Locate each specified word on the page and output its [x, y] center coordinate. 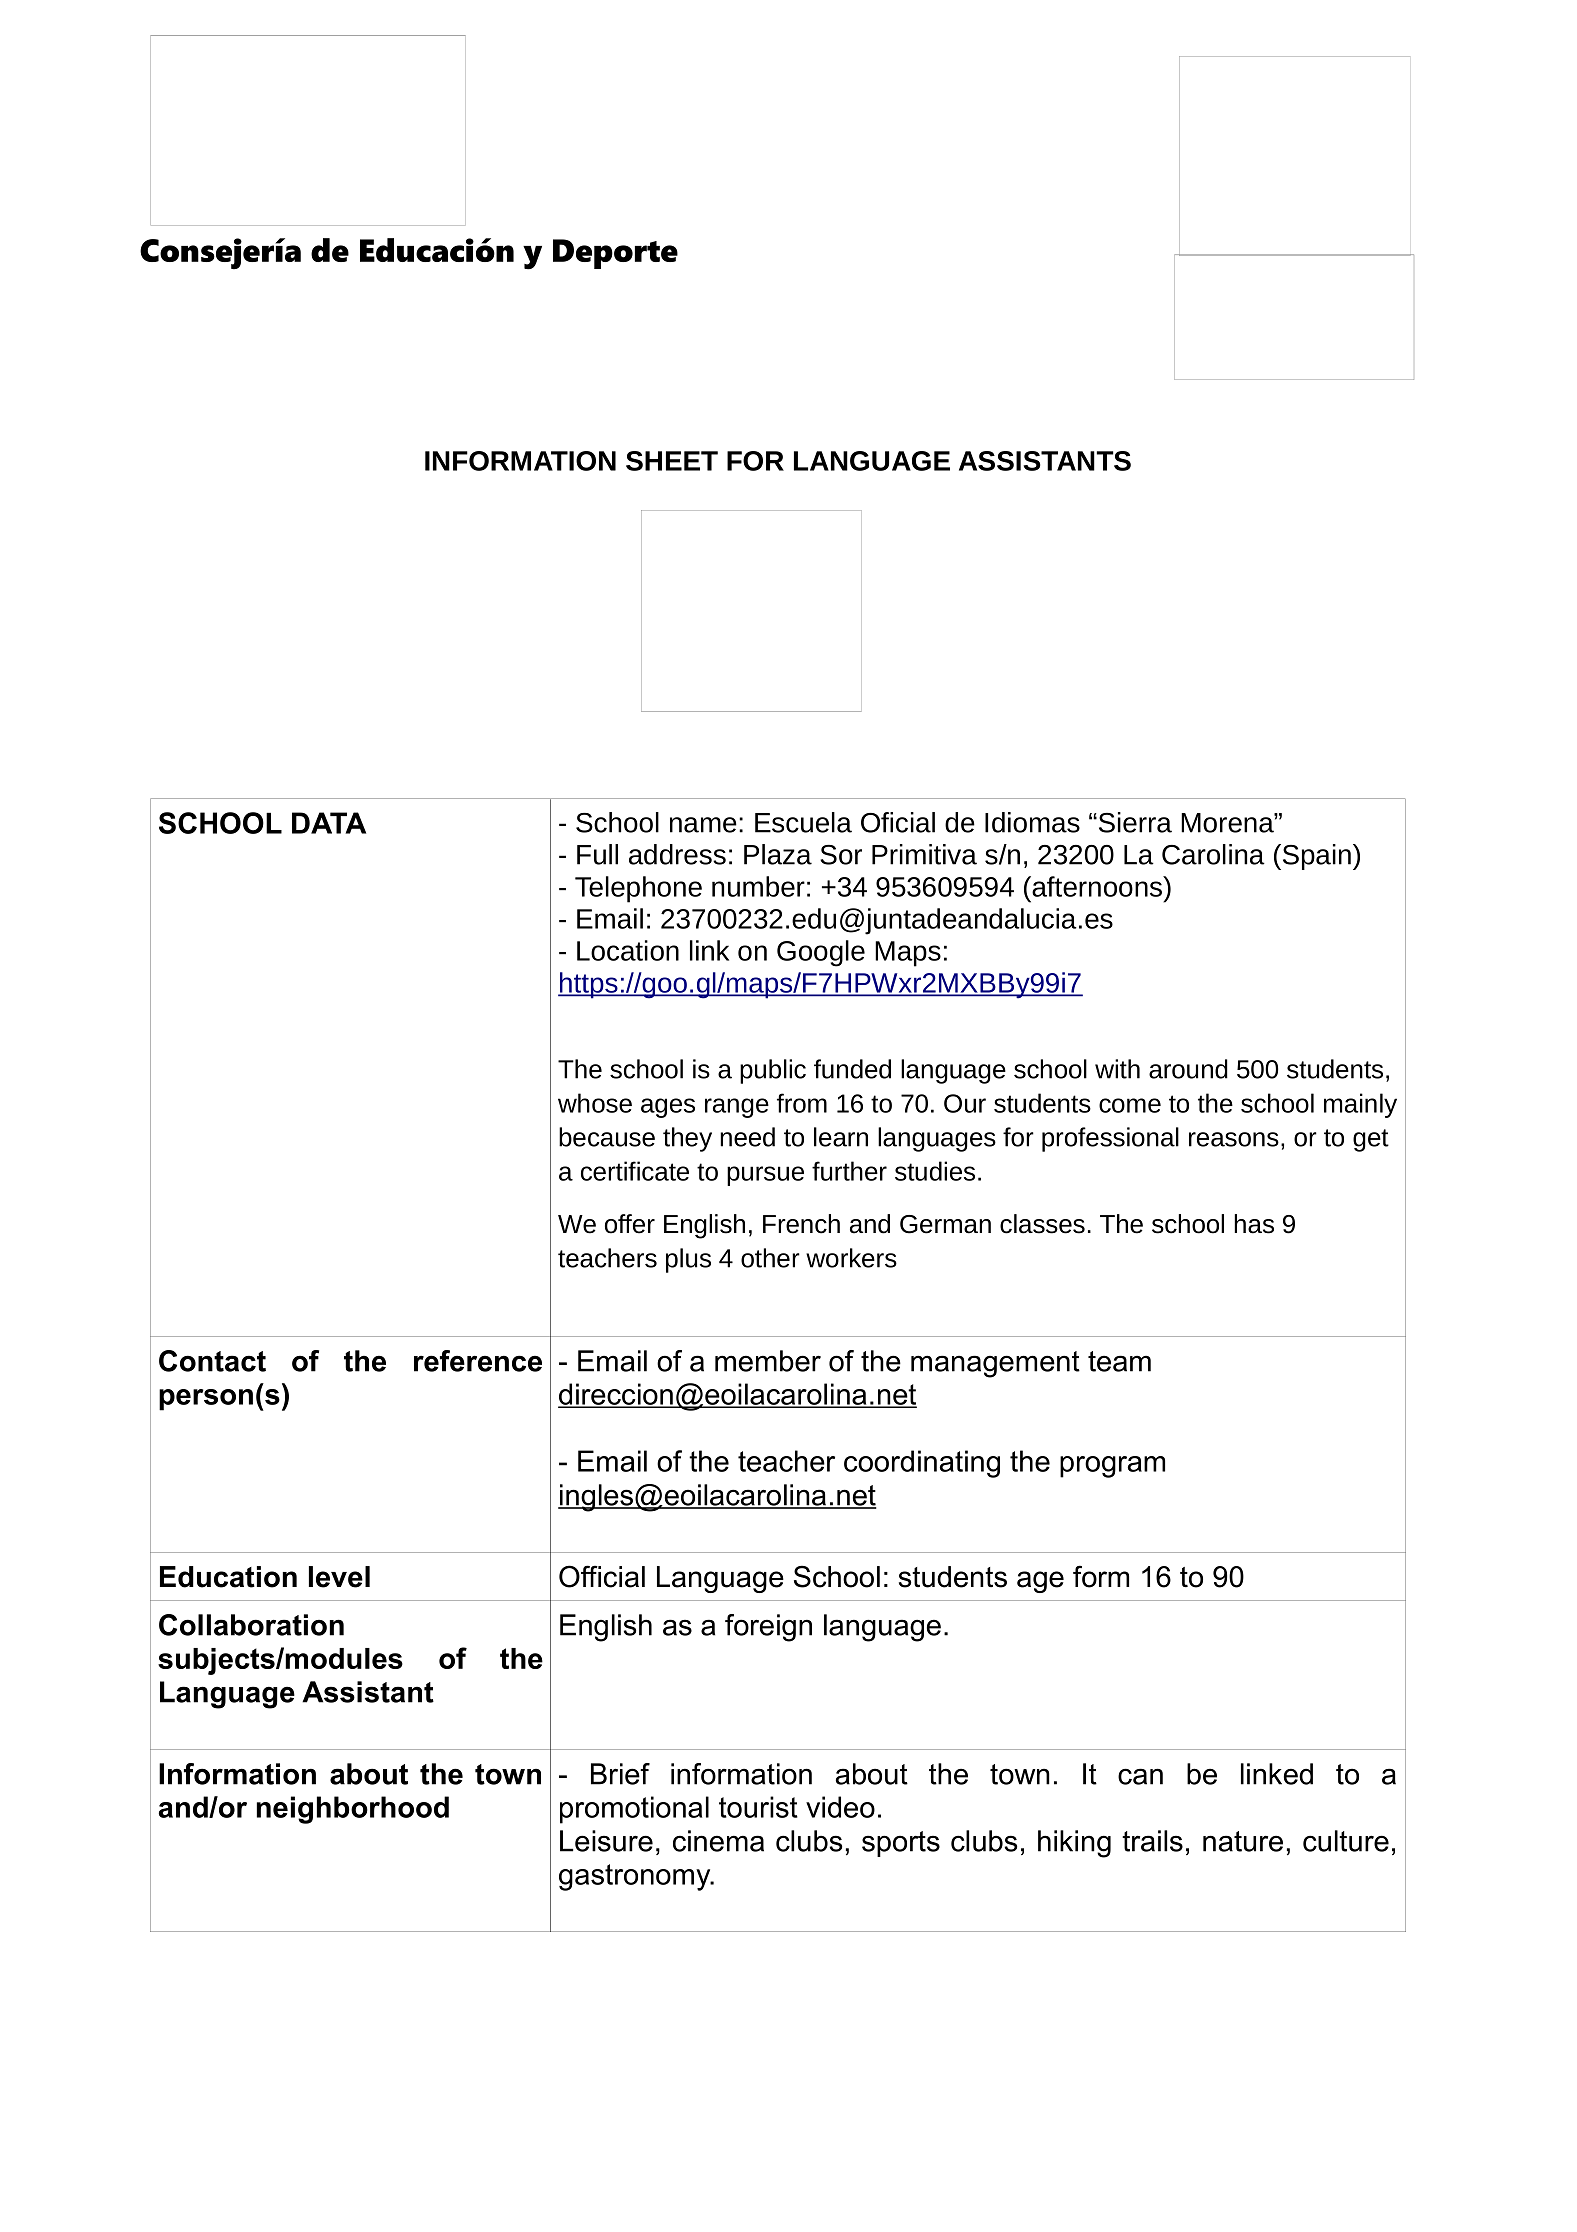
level [339, 1577]
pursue [765, 1176]
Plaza [778, 854]
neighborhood [353, 1810]
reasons [1234, 1139]
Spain [1315, 857]
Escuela [803, 822]
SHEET [672, 461]
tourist [758, 1807]
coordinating [922, 1464]
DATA [329, 823]
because [607, 1137]
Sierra [1134, 822]
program [1112, 1467]
